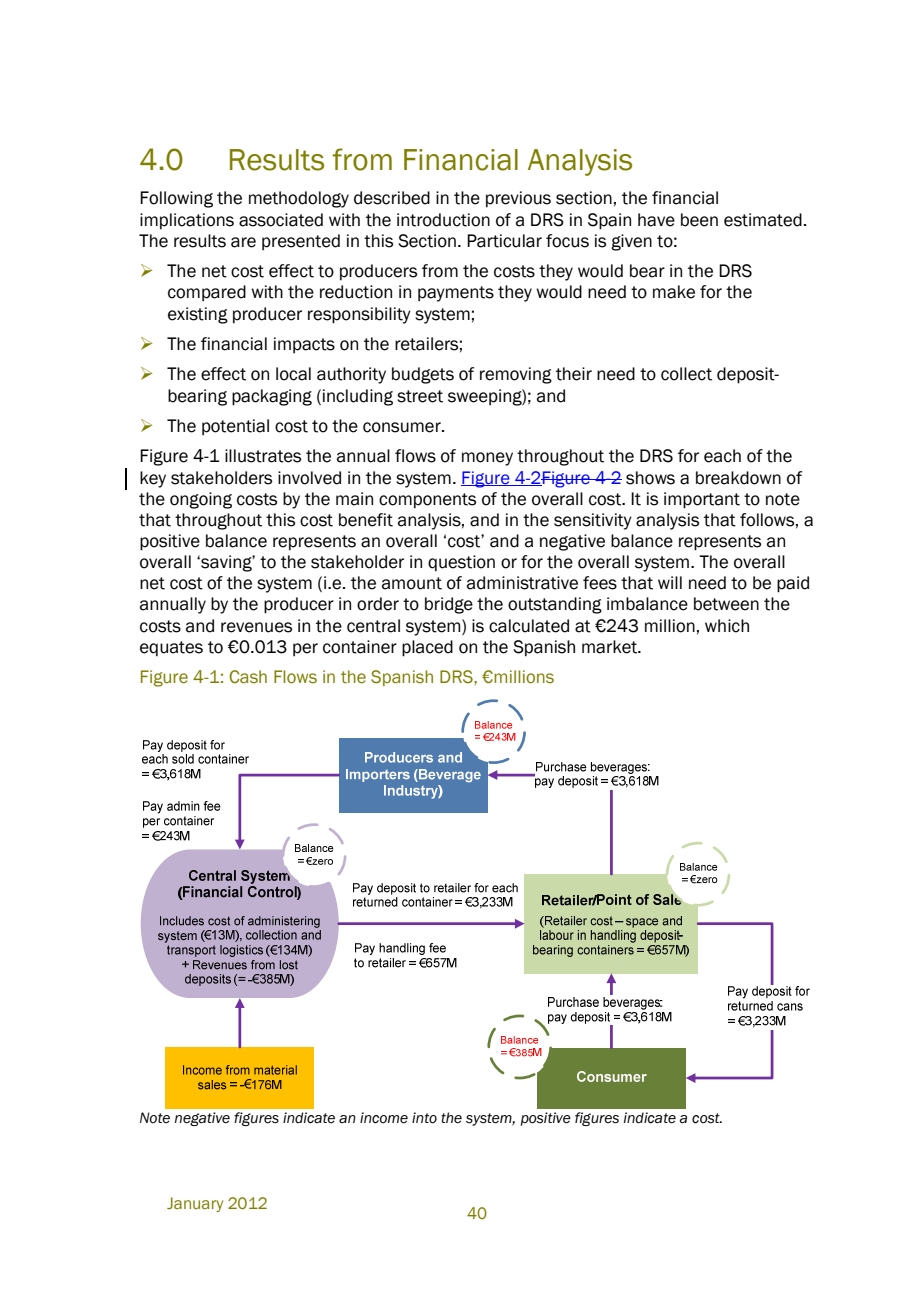 The height and width of the page is (1308, 924). Describe the element at coordinates (195, 1204) in the page. I see `January` at that location.
